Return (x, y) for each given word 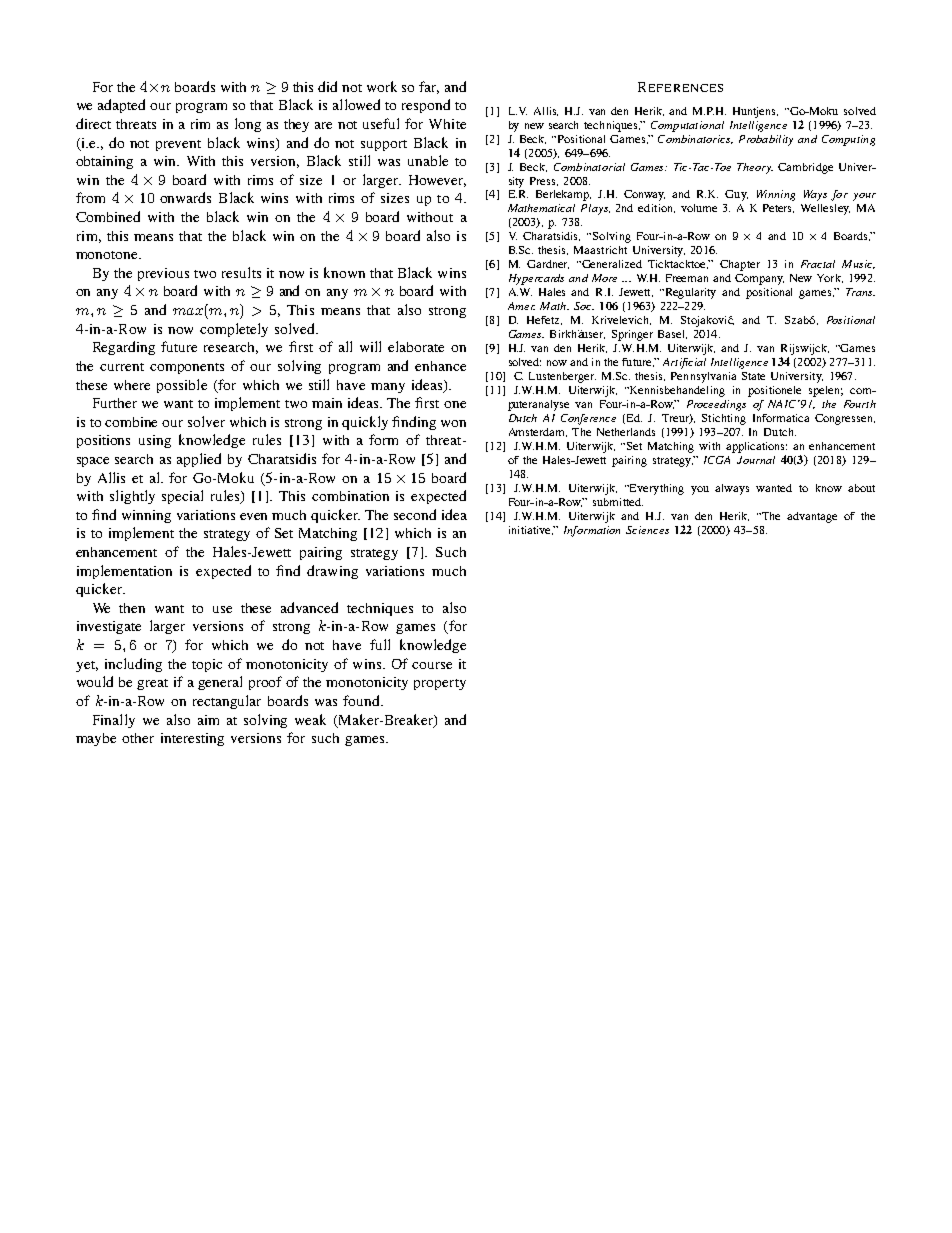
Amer (521, 306)
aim (208, 720)
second (415, 514)
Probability (766, 140)
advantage (812, 517)
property (440, 684)
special (182, 497)
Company (759, 279)
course (432, 665)
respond (426, 106)
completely (234, 330)
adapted (121, 106)
